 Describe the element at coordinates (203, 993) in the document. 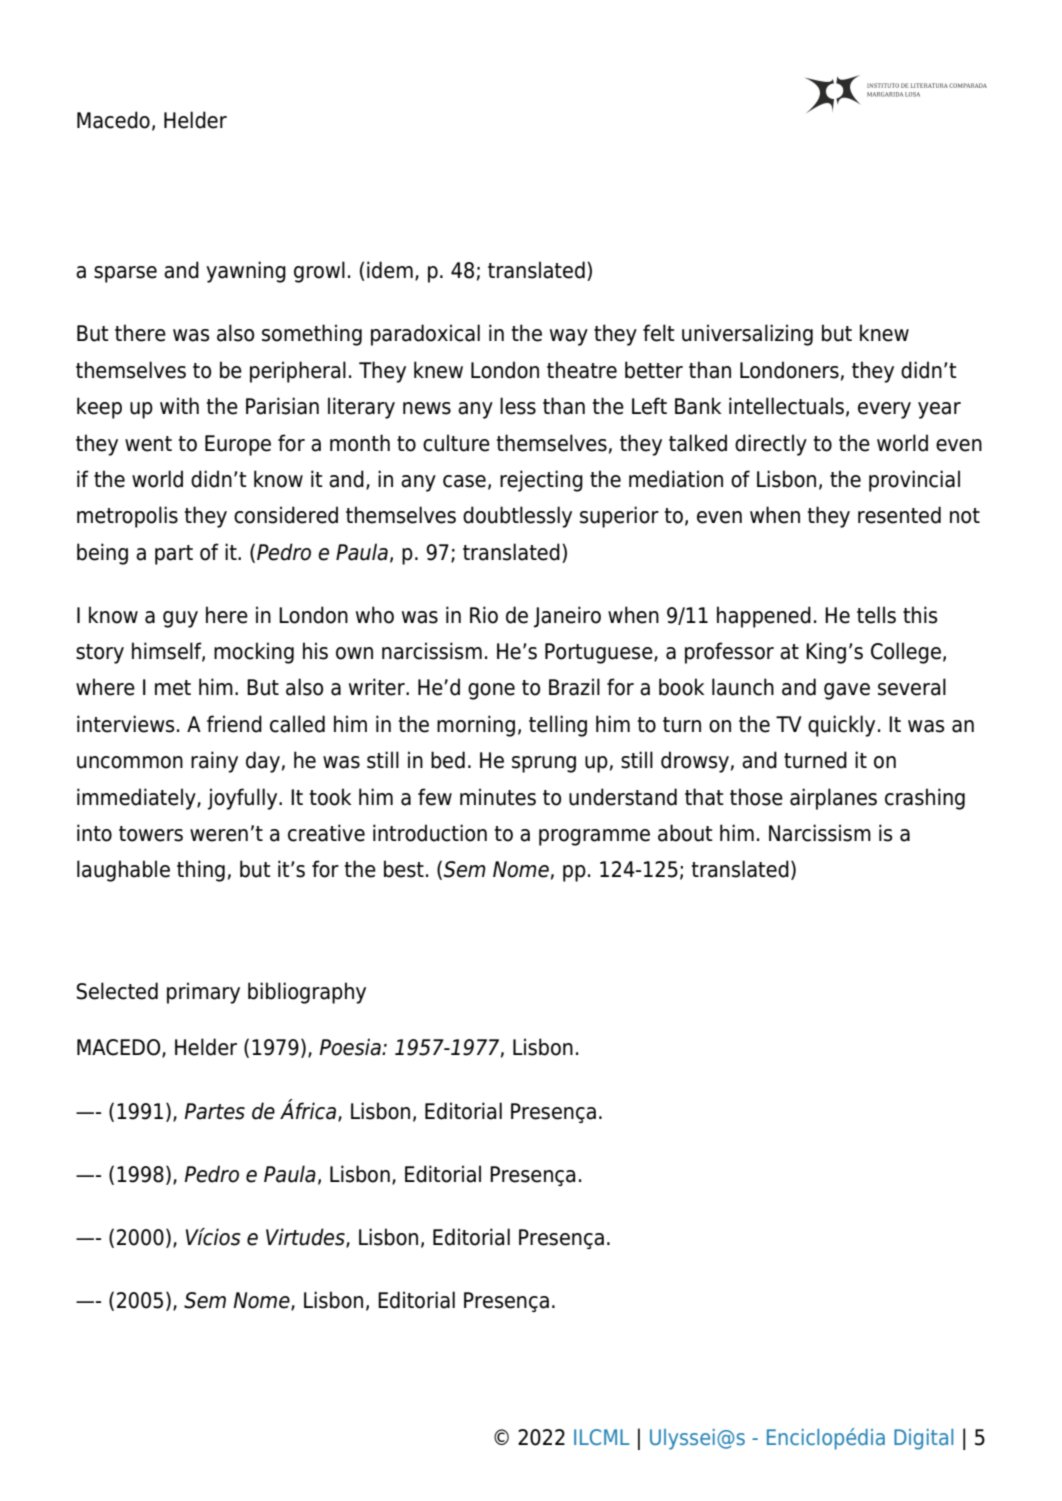

I see `primary` at that location.
